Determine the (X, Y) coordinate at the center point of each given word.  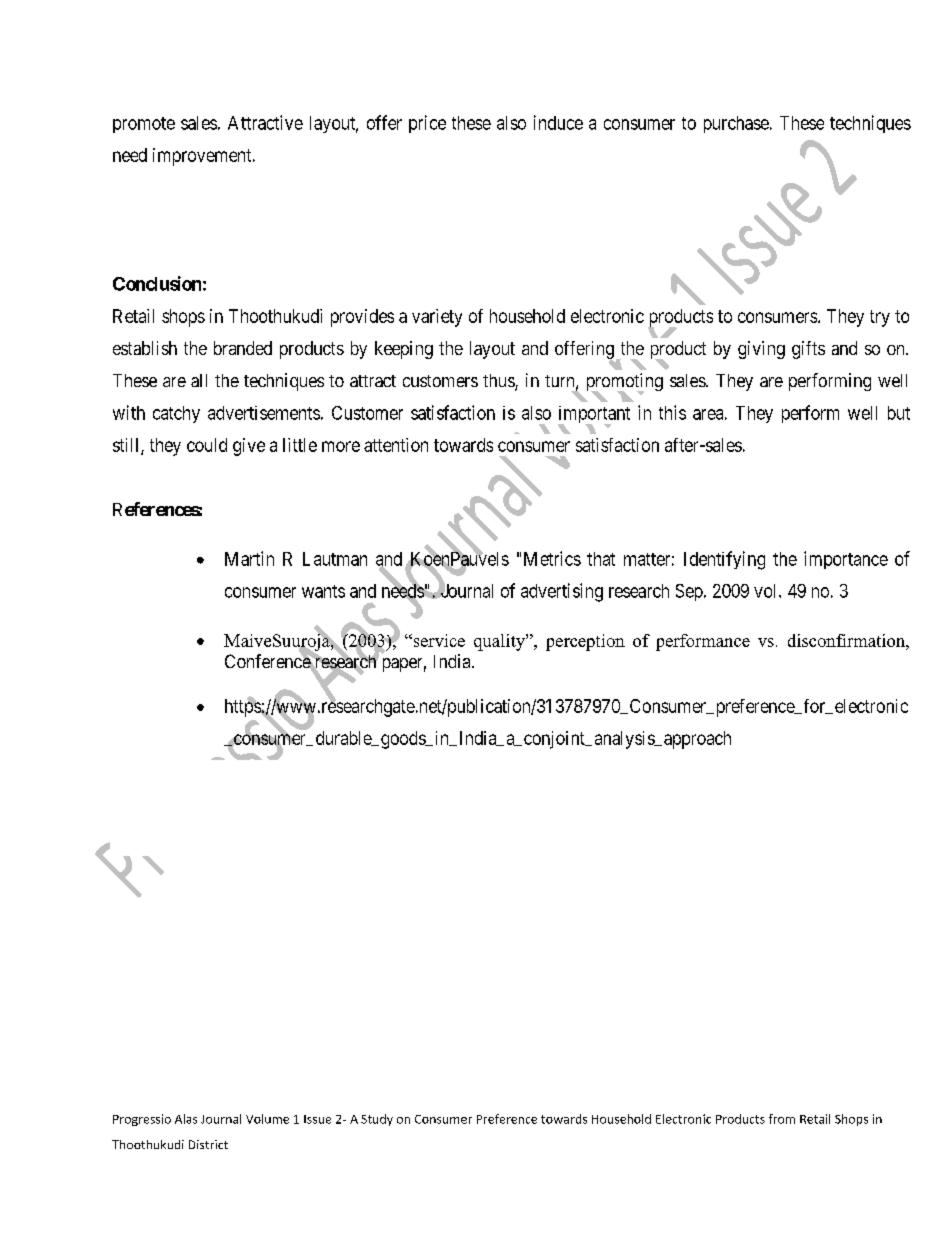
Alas (186, 1119)
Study (377, 1120)
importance (846, 560)
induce (558, 122)
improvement (203, 157)
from (782, 1119)
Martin (249, 558)
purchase (736, 124)
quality (500, 642)
